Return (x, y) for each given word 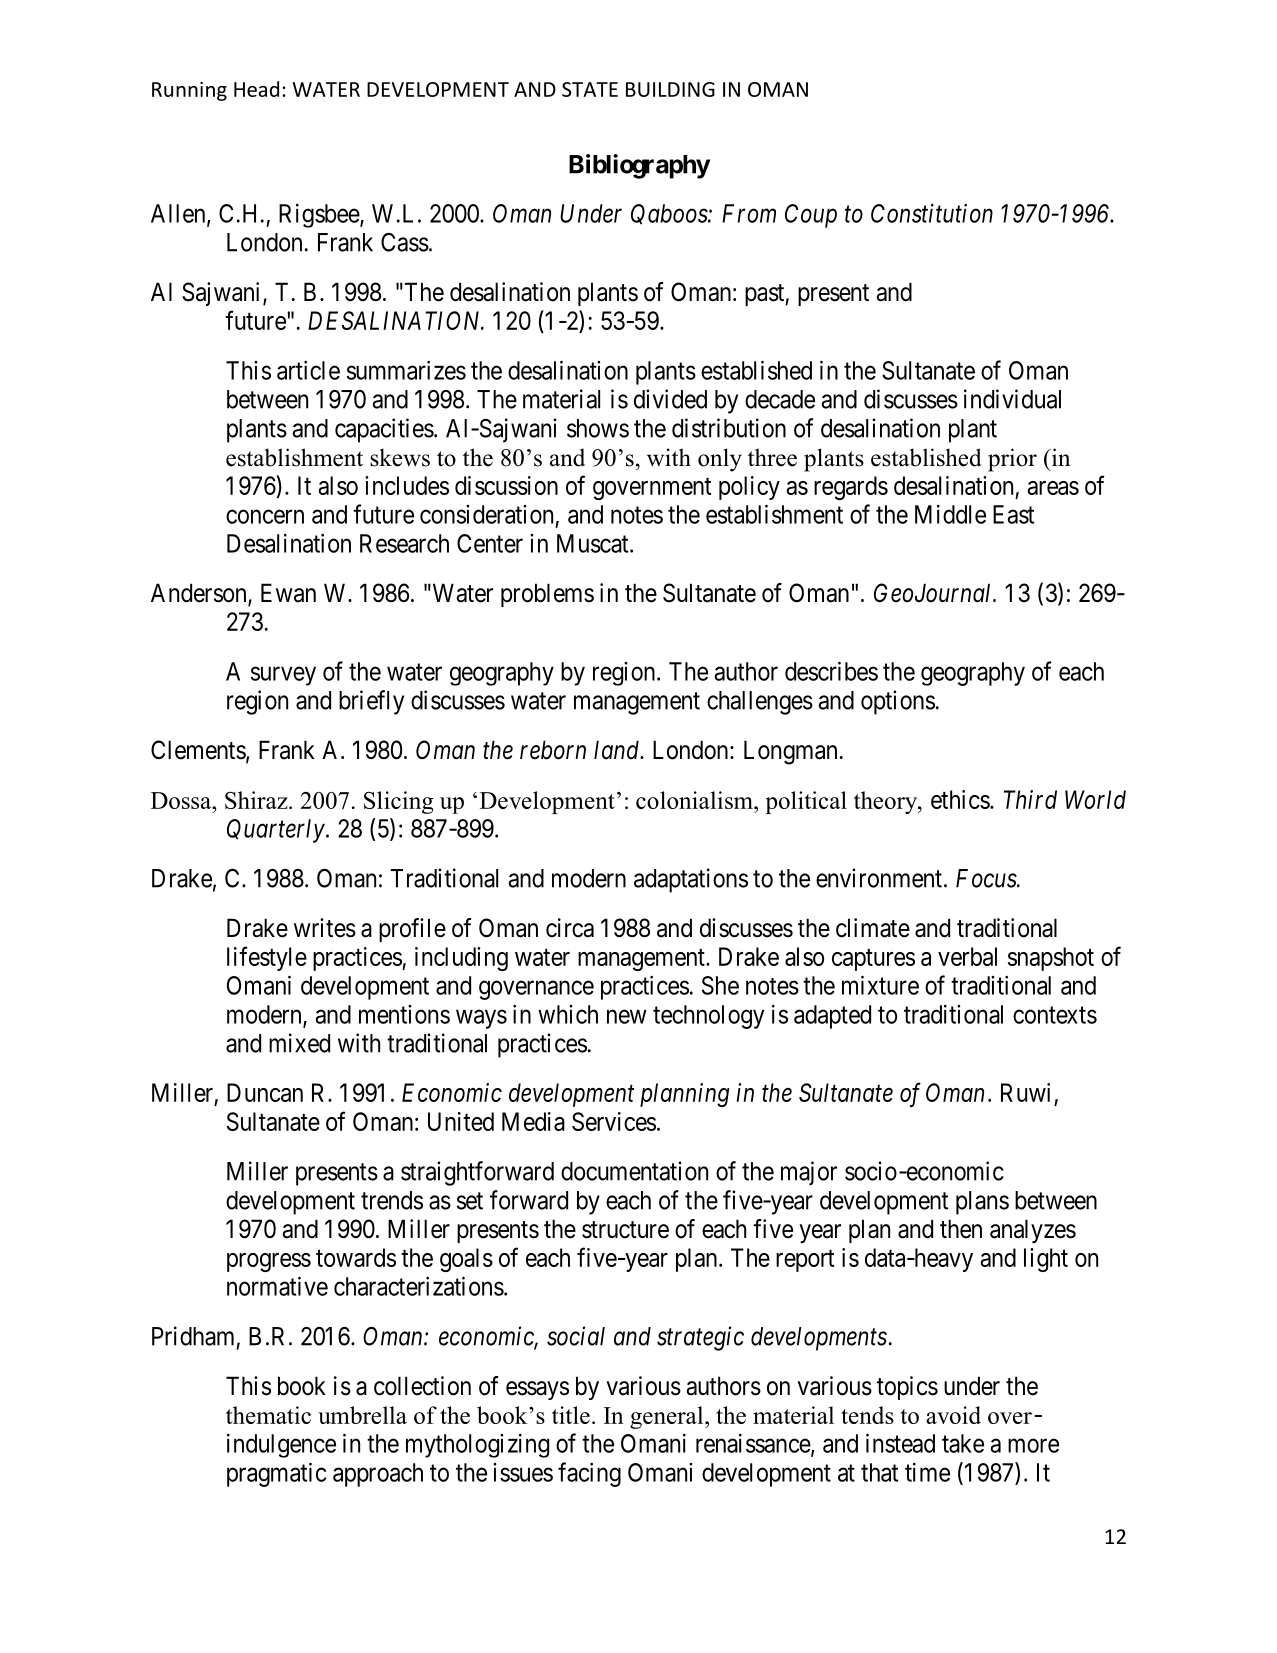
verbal (967, 956)
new (627, 1016)
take (963, 1443)
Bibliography (639, 166)
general (668, 1417)
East (1013, 514)
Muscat (594, 543)
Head (256, 89)
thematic (268, 1415)
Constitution (932, 213)
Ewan (288, 593)
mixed (299, 1043)
